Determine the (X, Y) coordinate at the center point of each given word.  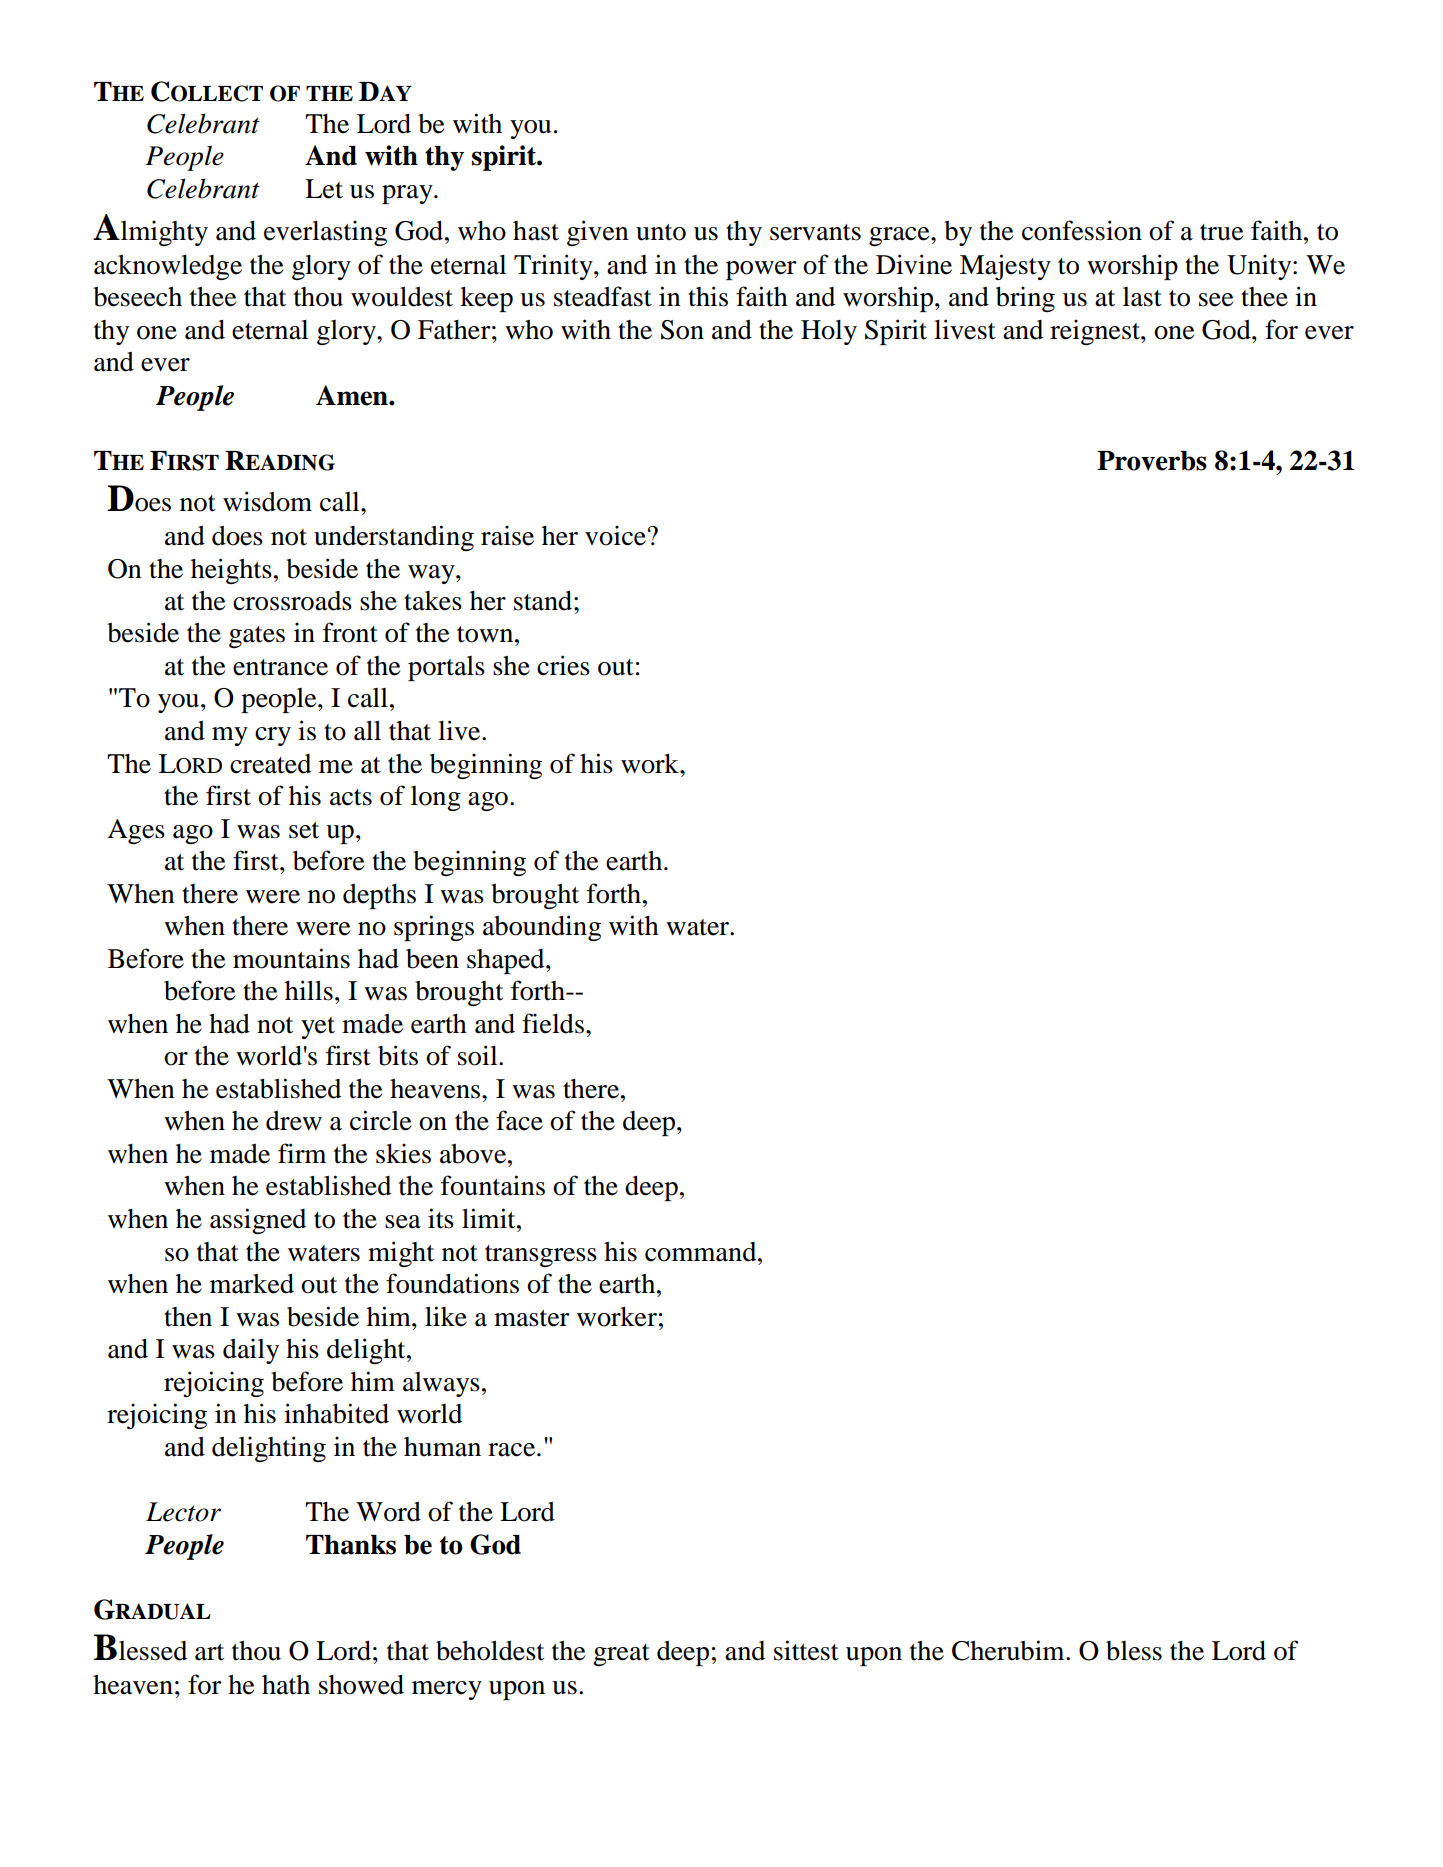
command (702, 1252)
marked (252, 1283)
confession (1082, 230)
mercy (447, 1690)
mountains (291, 958)
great (621, 1655)
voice (615, 535)
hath (286, 1685)
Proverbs (1152, 461)
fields (553, 1023)
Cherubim (1009, 1650)
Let (324, 189)
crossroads (292, 601)
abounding (542, 928)
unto (661, 232)
